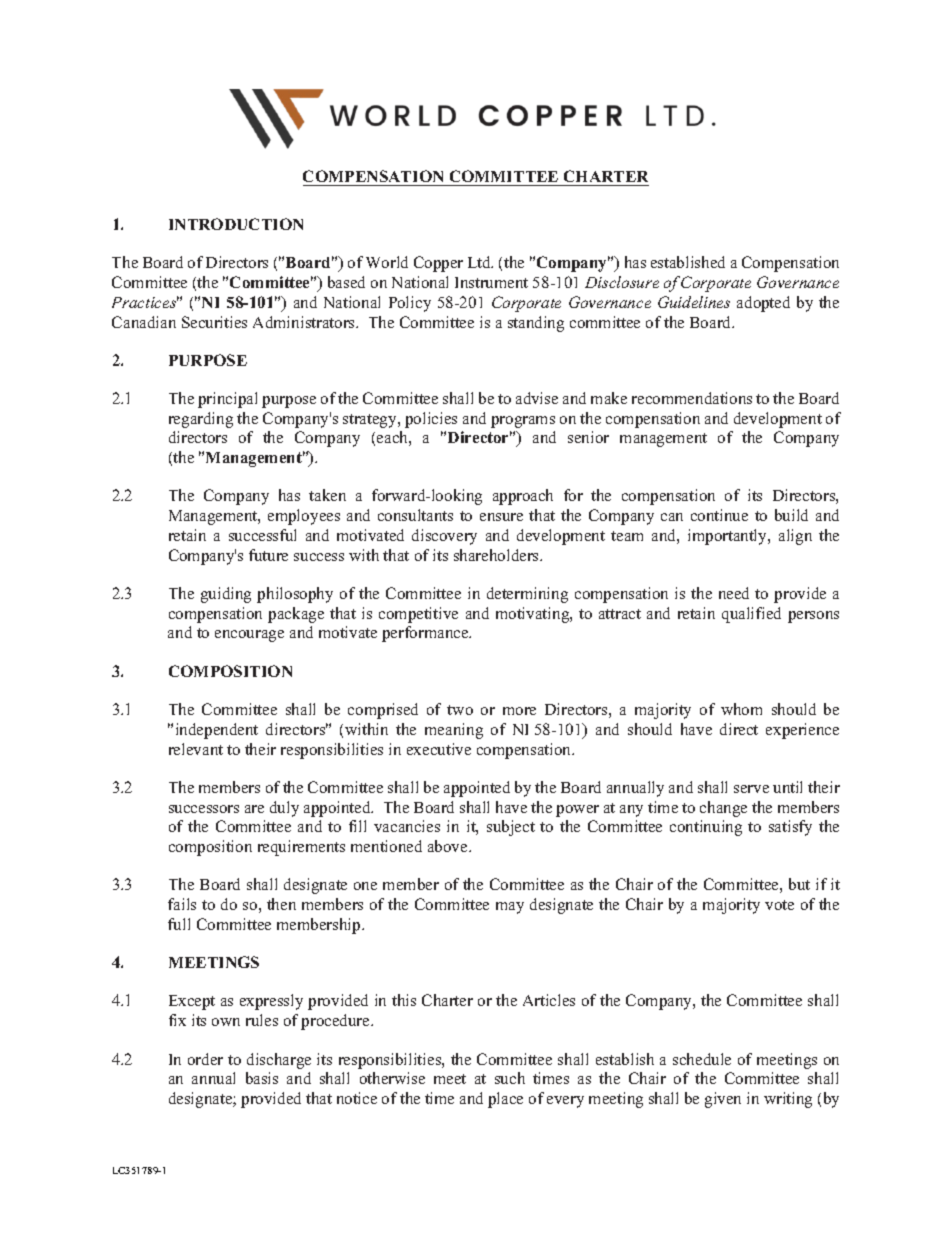  What do you see at coordinates (480, 262) in the page?
I see `Ltd` at bounding box center [480, 262].
